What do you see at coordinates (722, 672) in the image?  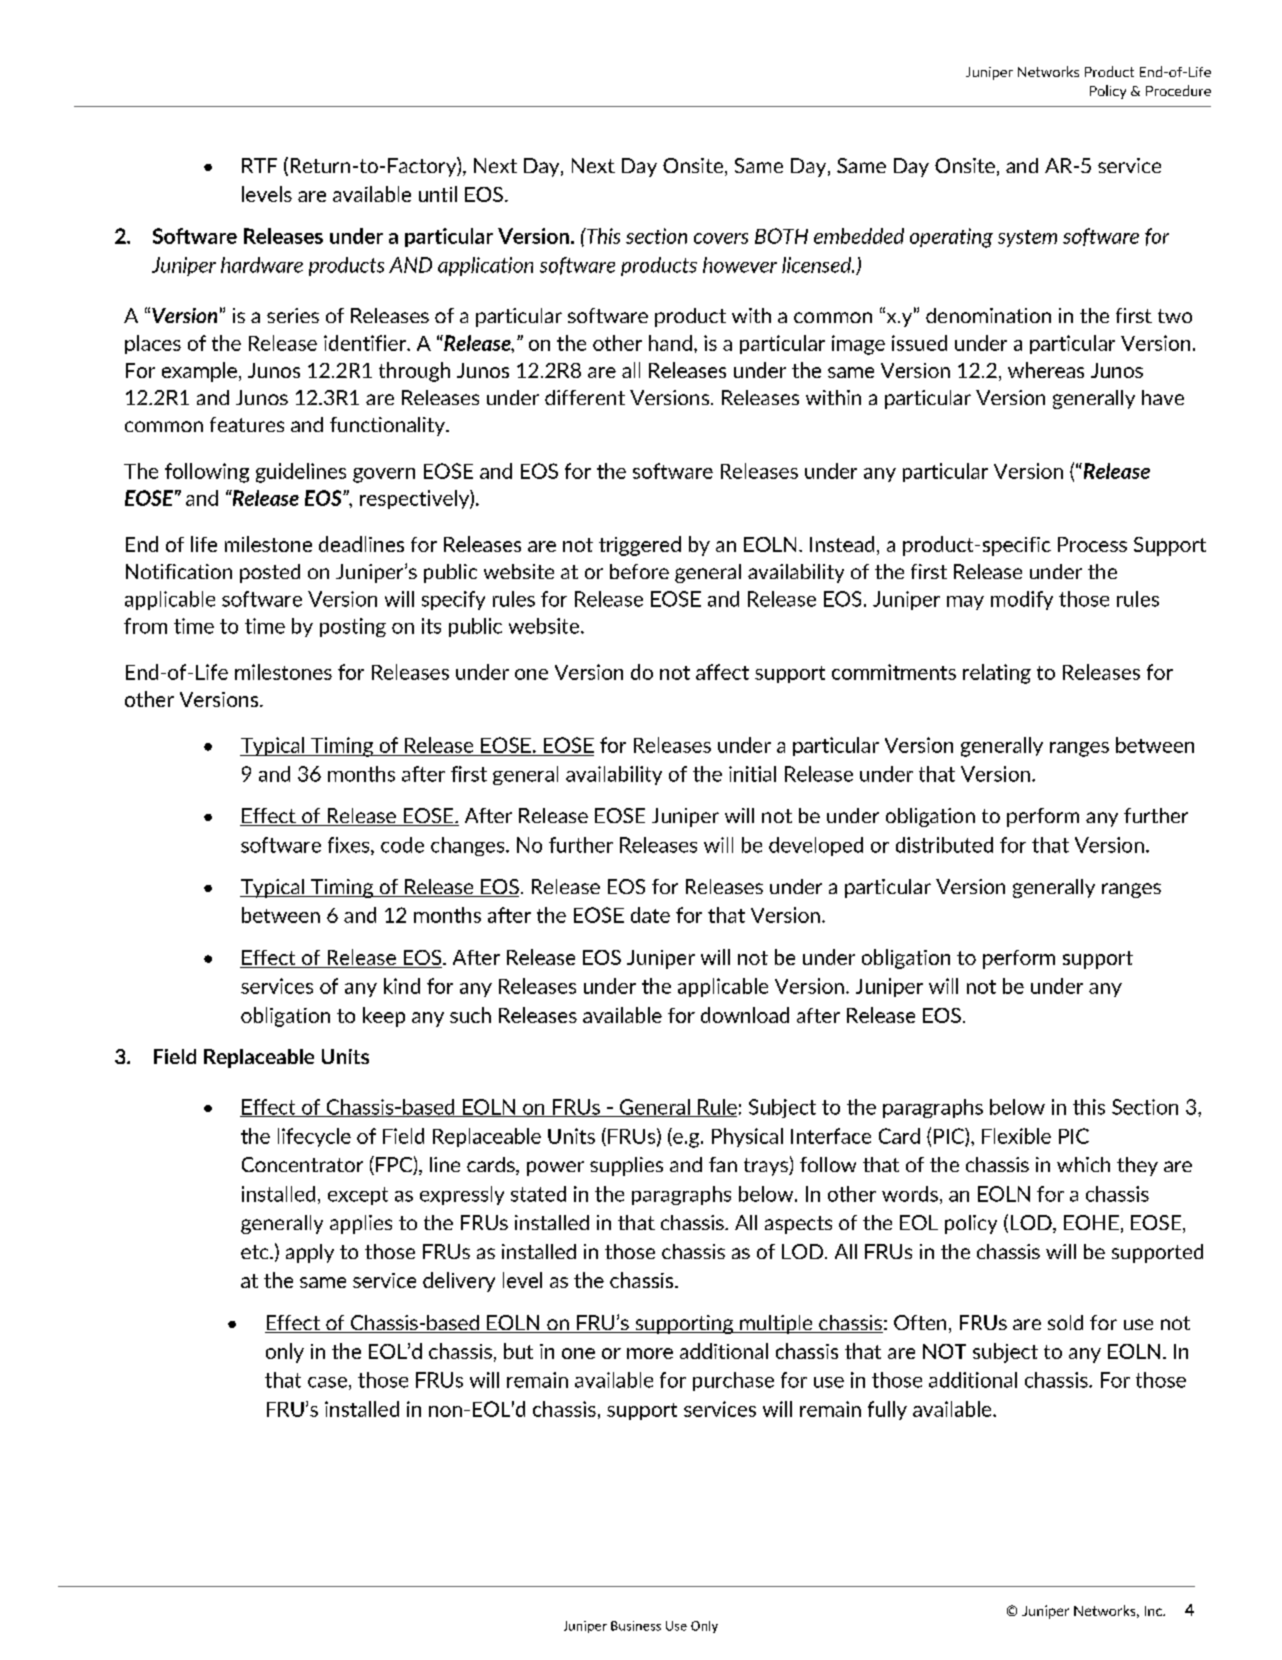 I see `affect` at bounding box center [722, 672].
